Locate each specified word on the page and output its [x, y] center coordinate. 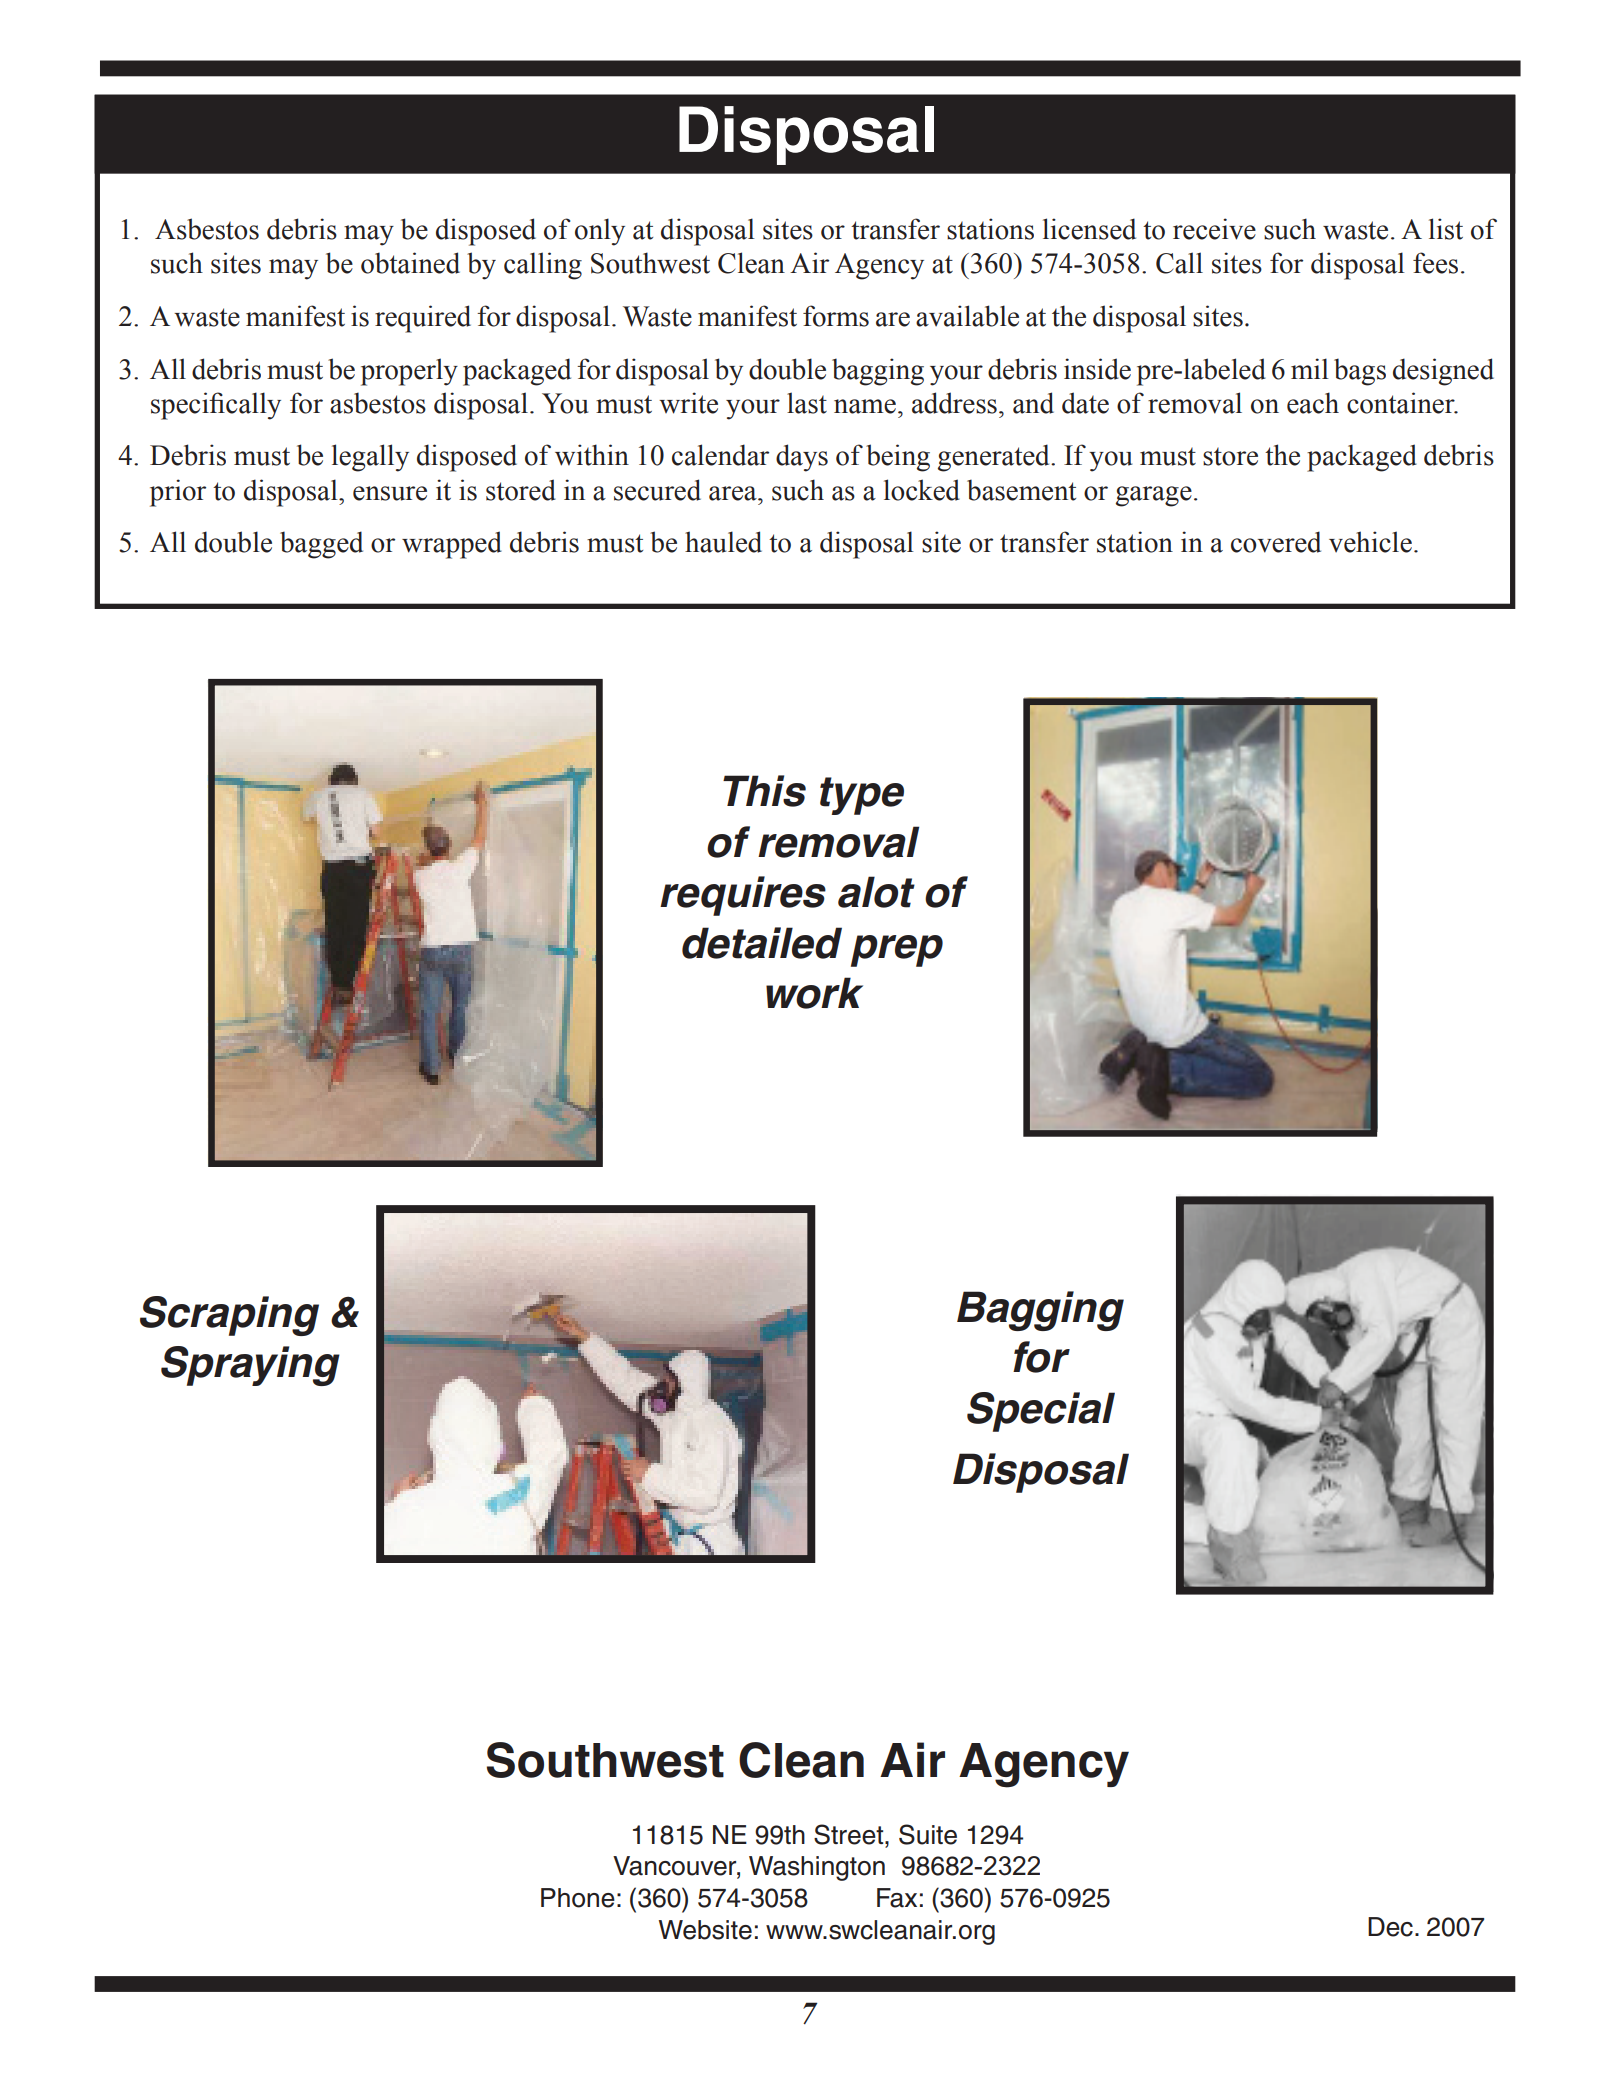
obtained [410, 263]
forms [836, 316]
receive [1214, 229]
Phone [578, 1898]
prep [897, 951]
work [814, 993]
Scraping [229, 1316]
